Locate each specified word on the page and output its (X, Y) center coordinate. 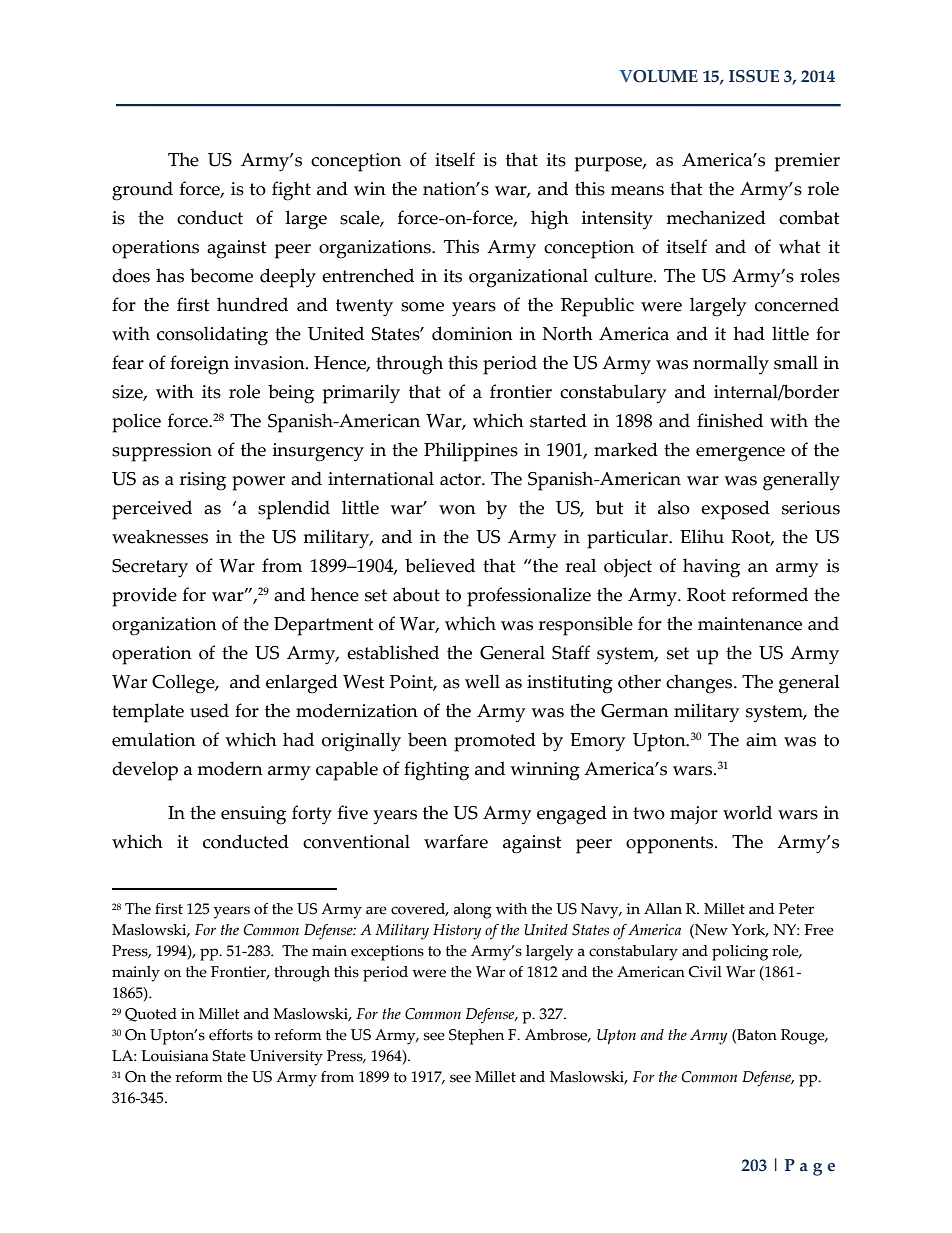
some (422, 307)
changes (700, 684)
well (482, 681)
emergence (740, 454)
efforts (231, 1035)
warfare (456, 841)
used (209, 710)
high (550, 220)
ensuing (253, 815)
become (221, 275)
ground (142, 191)
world (747, 812)
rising (203, 481)
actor (461, 479)
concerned (797, 304)
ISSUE (754, 76)
